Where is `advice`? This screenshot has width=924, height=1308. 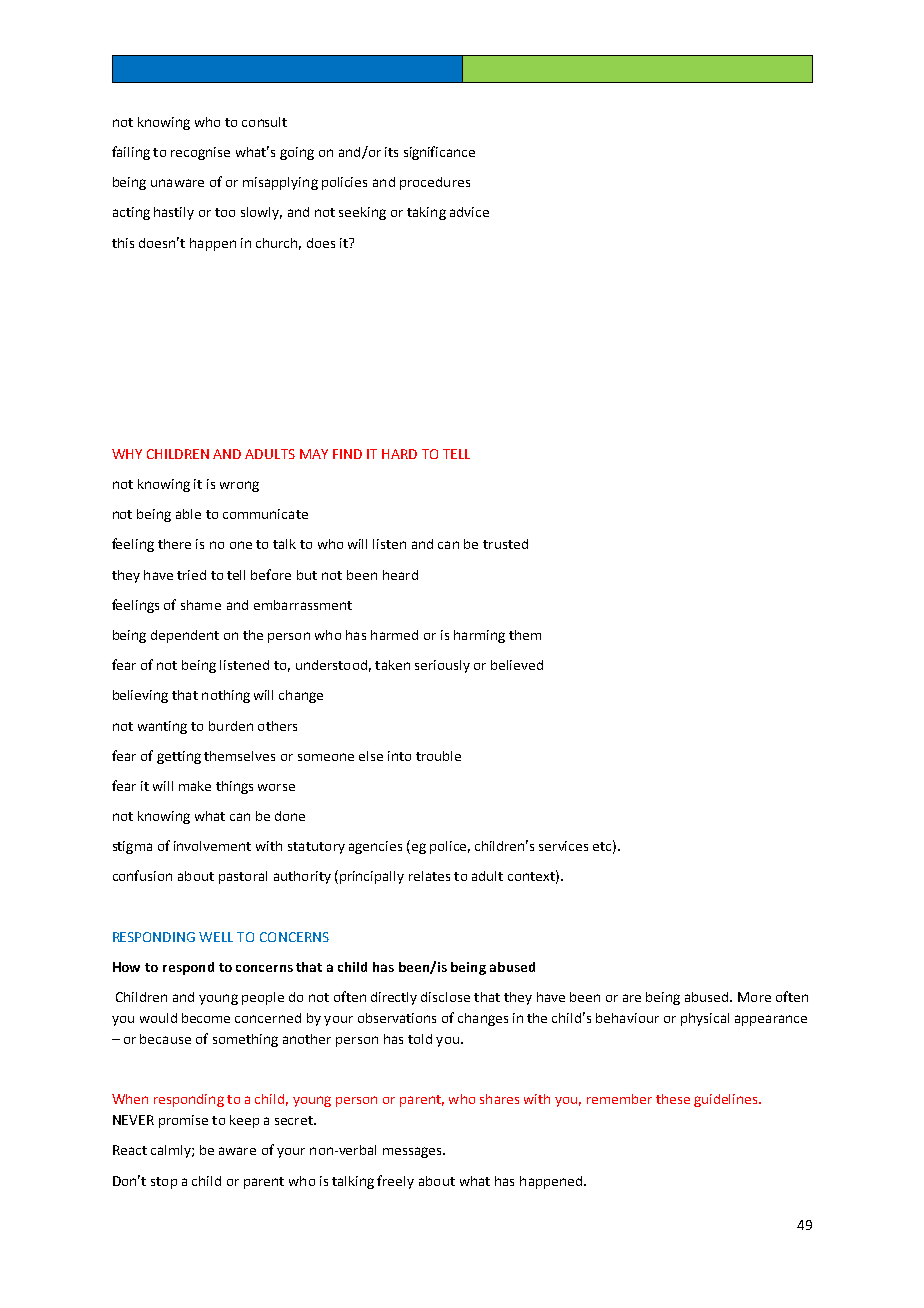
advice is located at coordinates (469, 212).
